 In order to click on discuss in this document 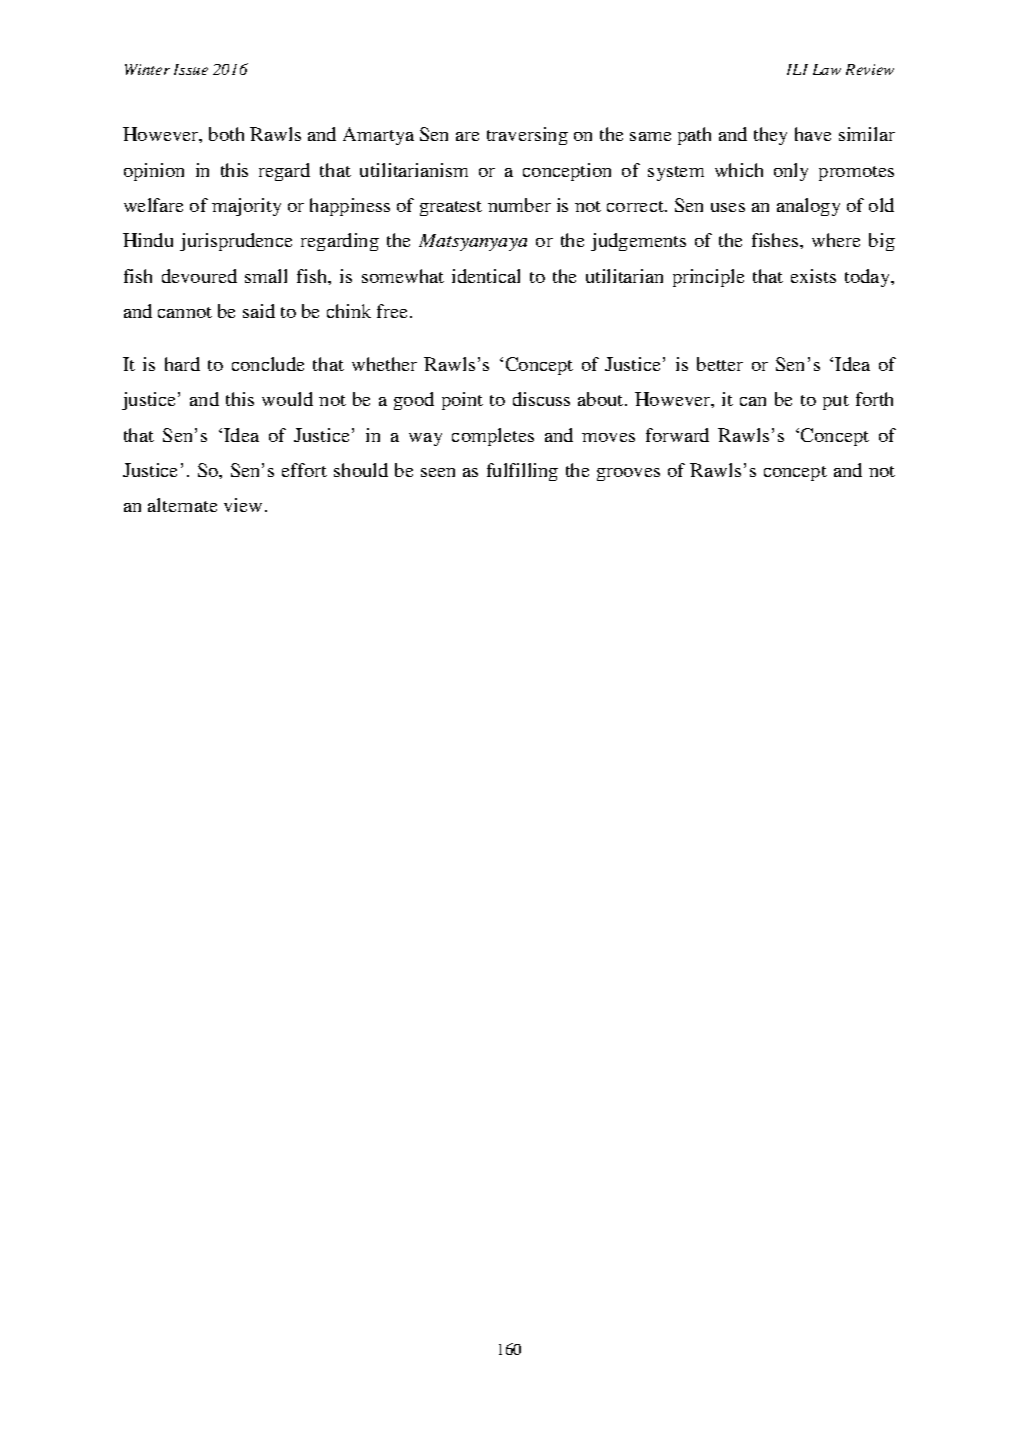, I will do `click(541, 399)`.
